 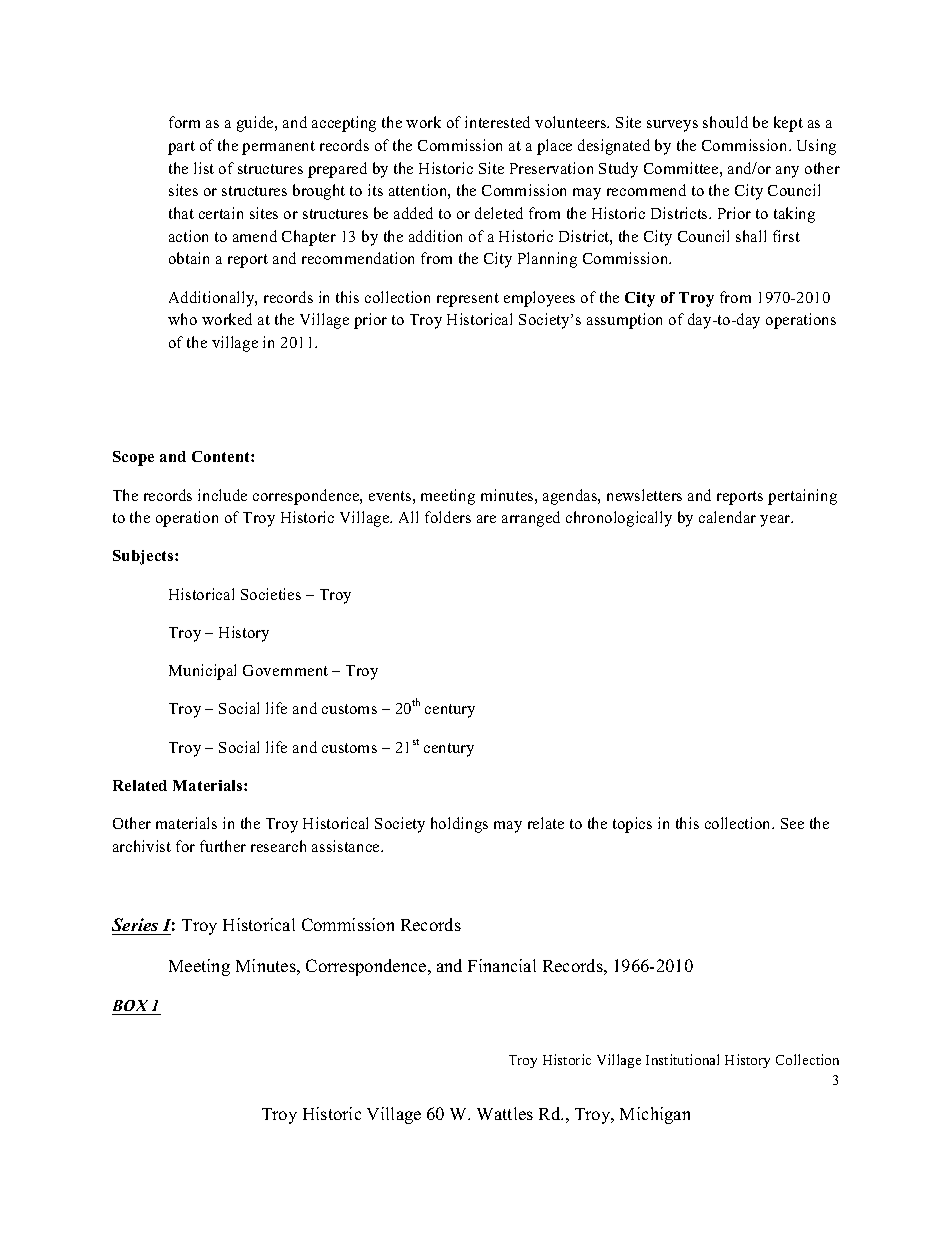 What do you see at coordinates (130, 1005) in the document?
I see `BOX` at bounding box center [130, 1005].
